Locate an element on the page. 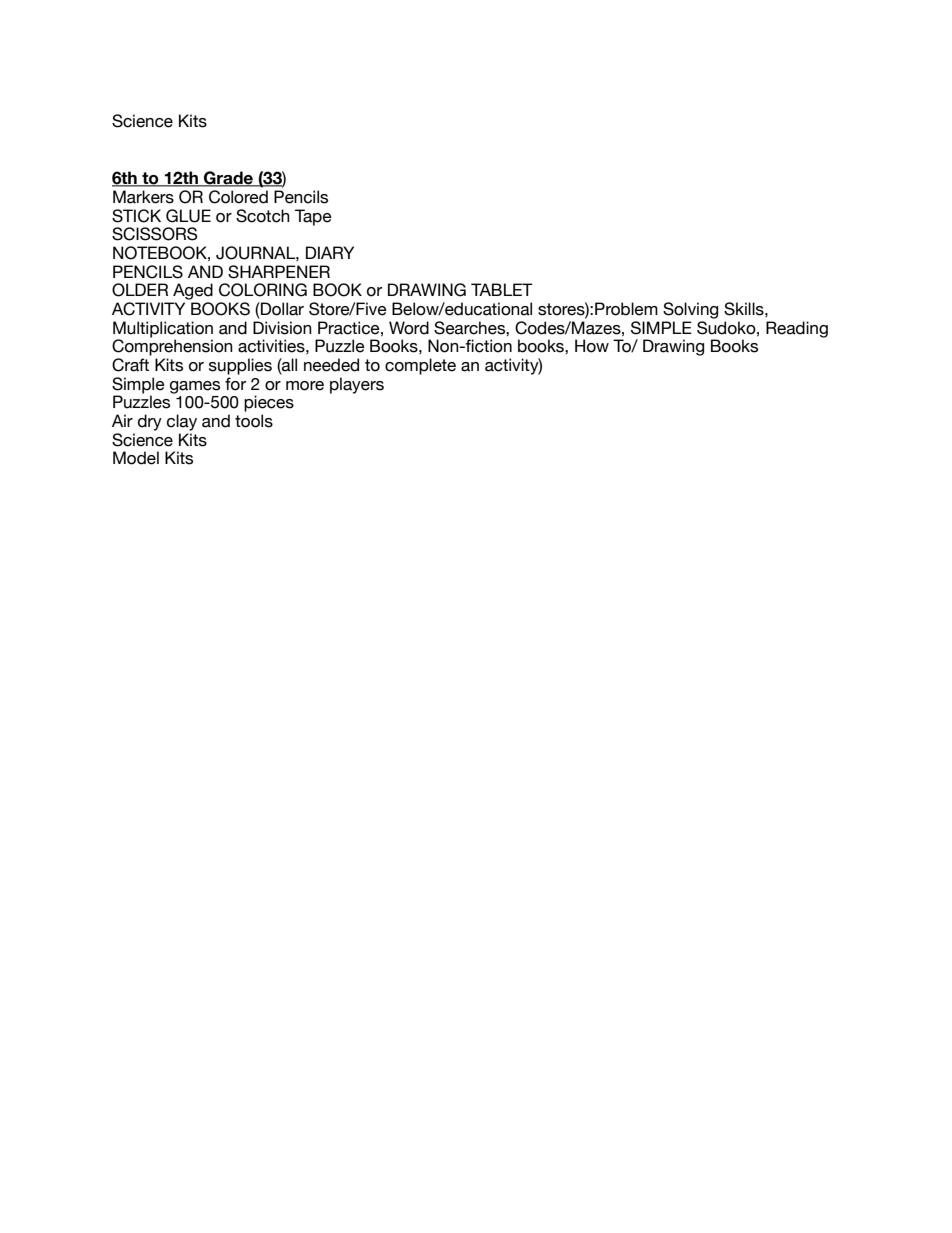 This document has width=952, height=1233. Solving is located at coordinates (690, 310).
